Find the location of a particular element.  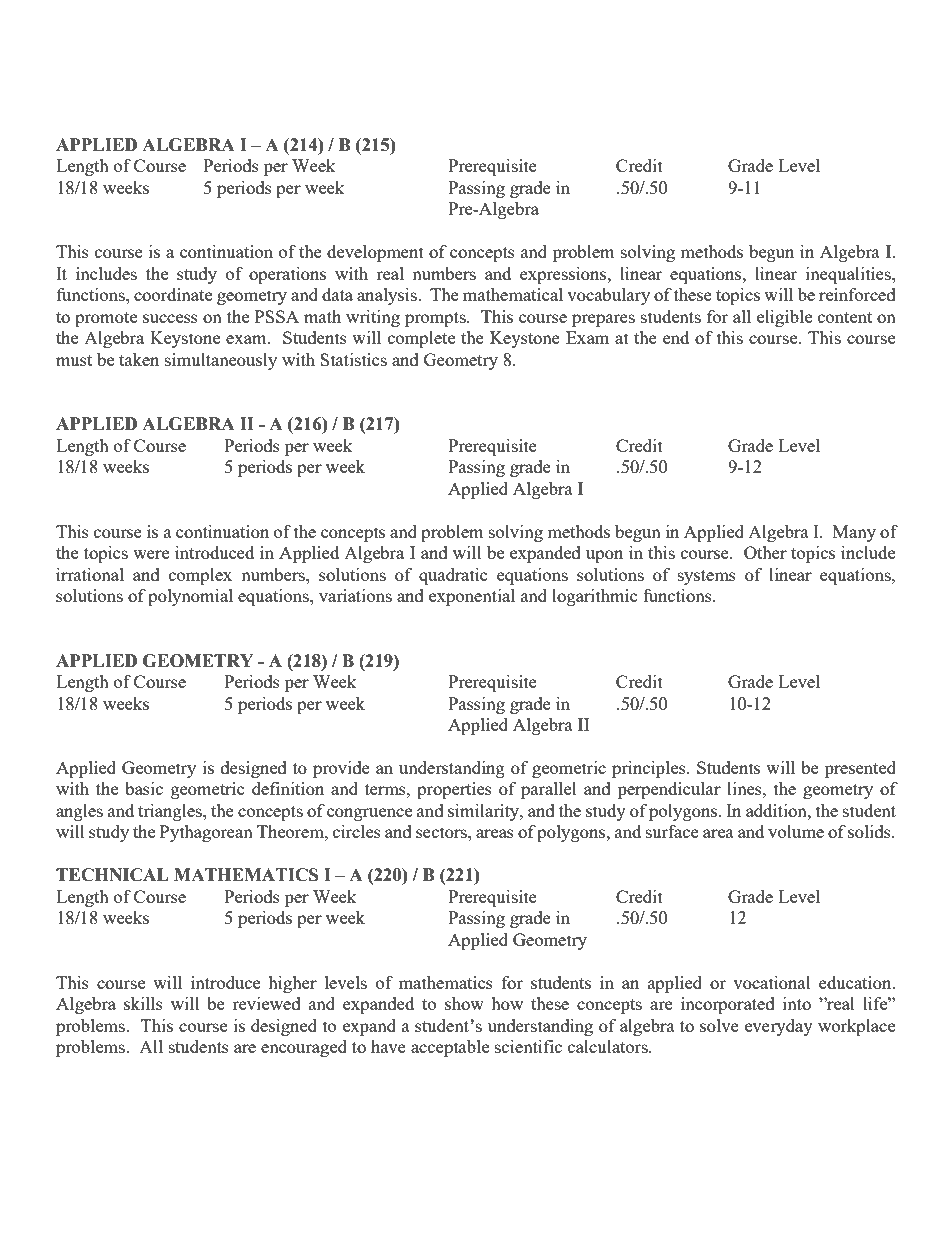

Pythagorean is located at coordinates (206, 833).
